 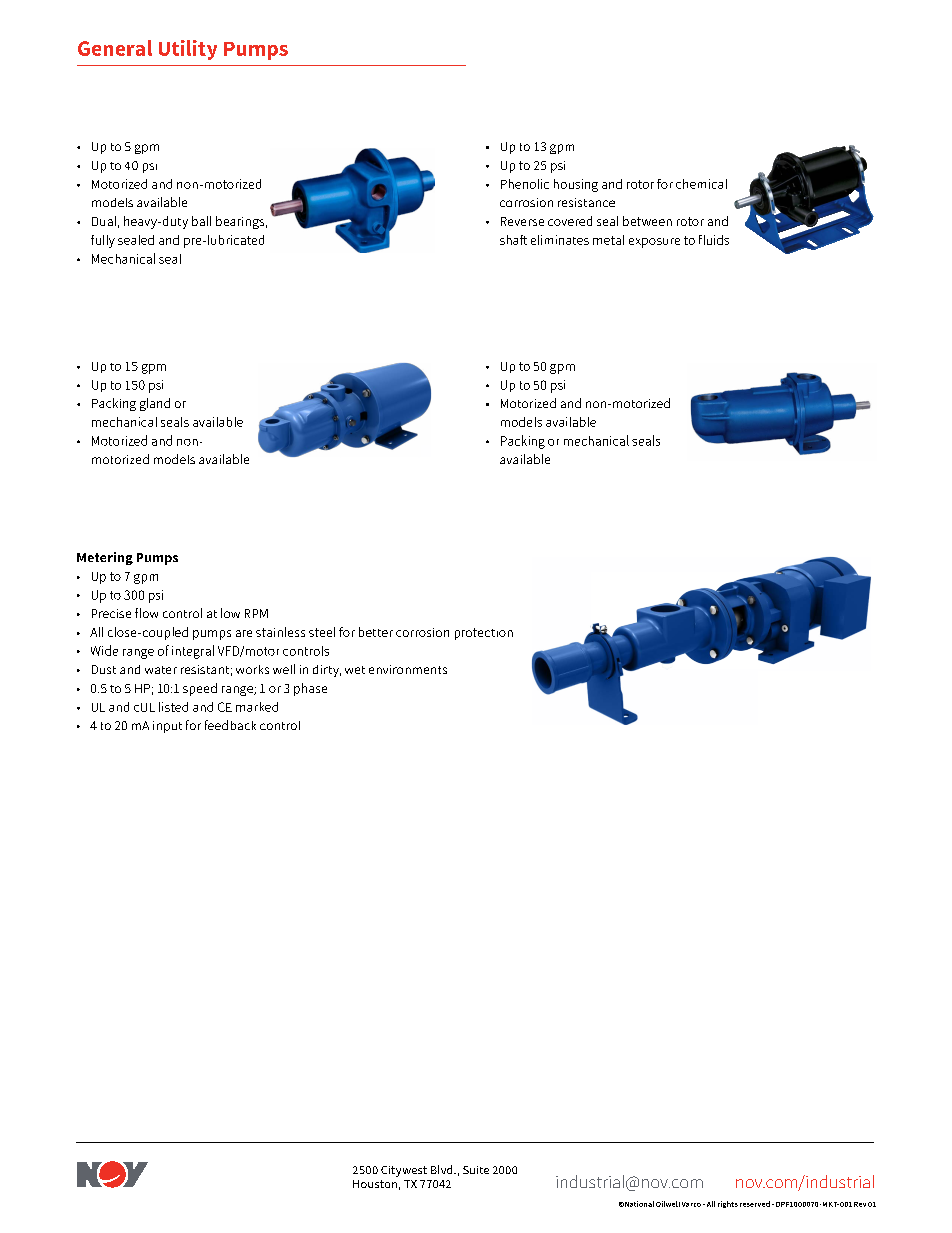 What do you see at coordinates (701, 184) in the screenshot?
I see `chemical` at bounding box center [701, 184].
